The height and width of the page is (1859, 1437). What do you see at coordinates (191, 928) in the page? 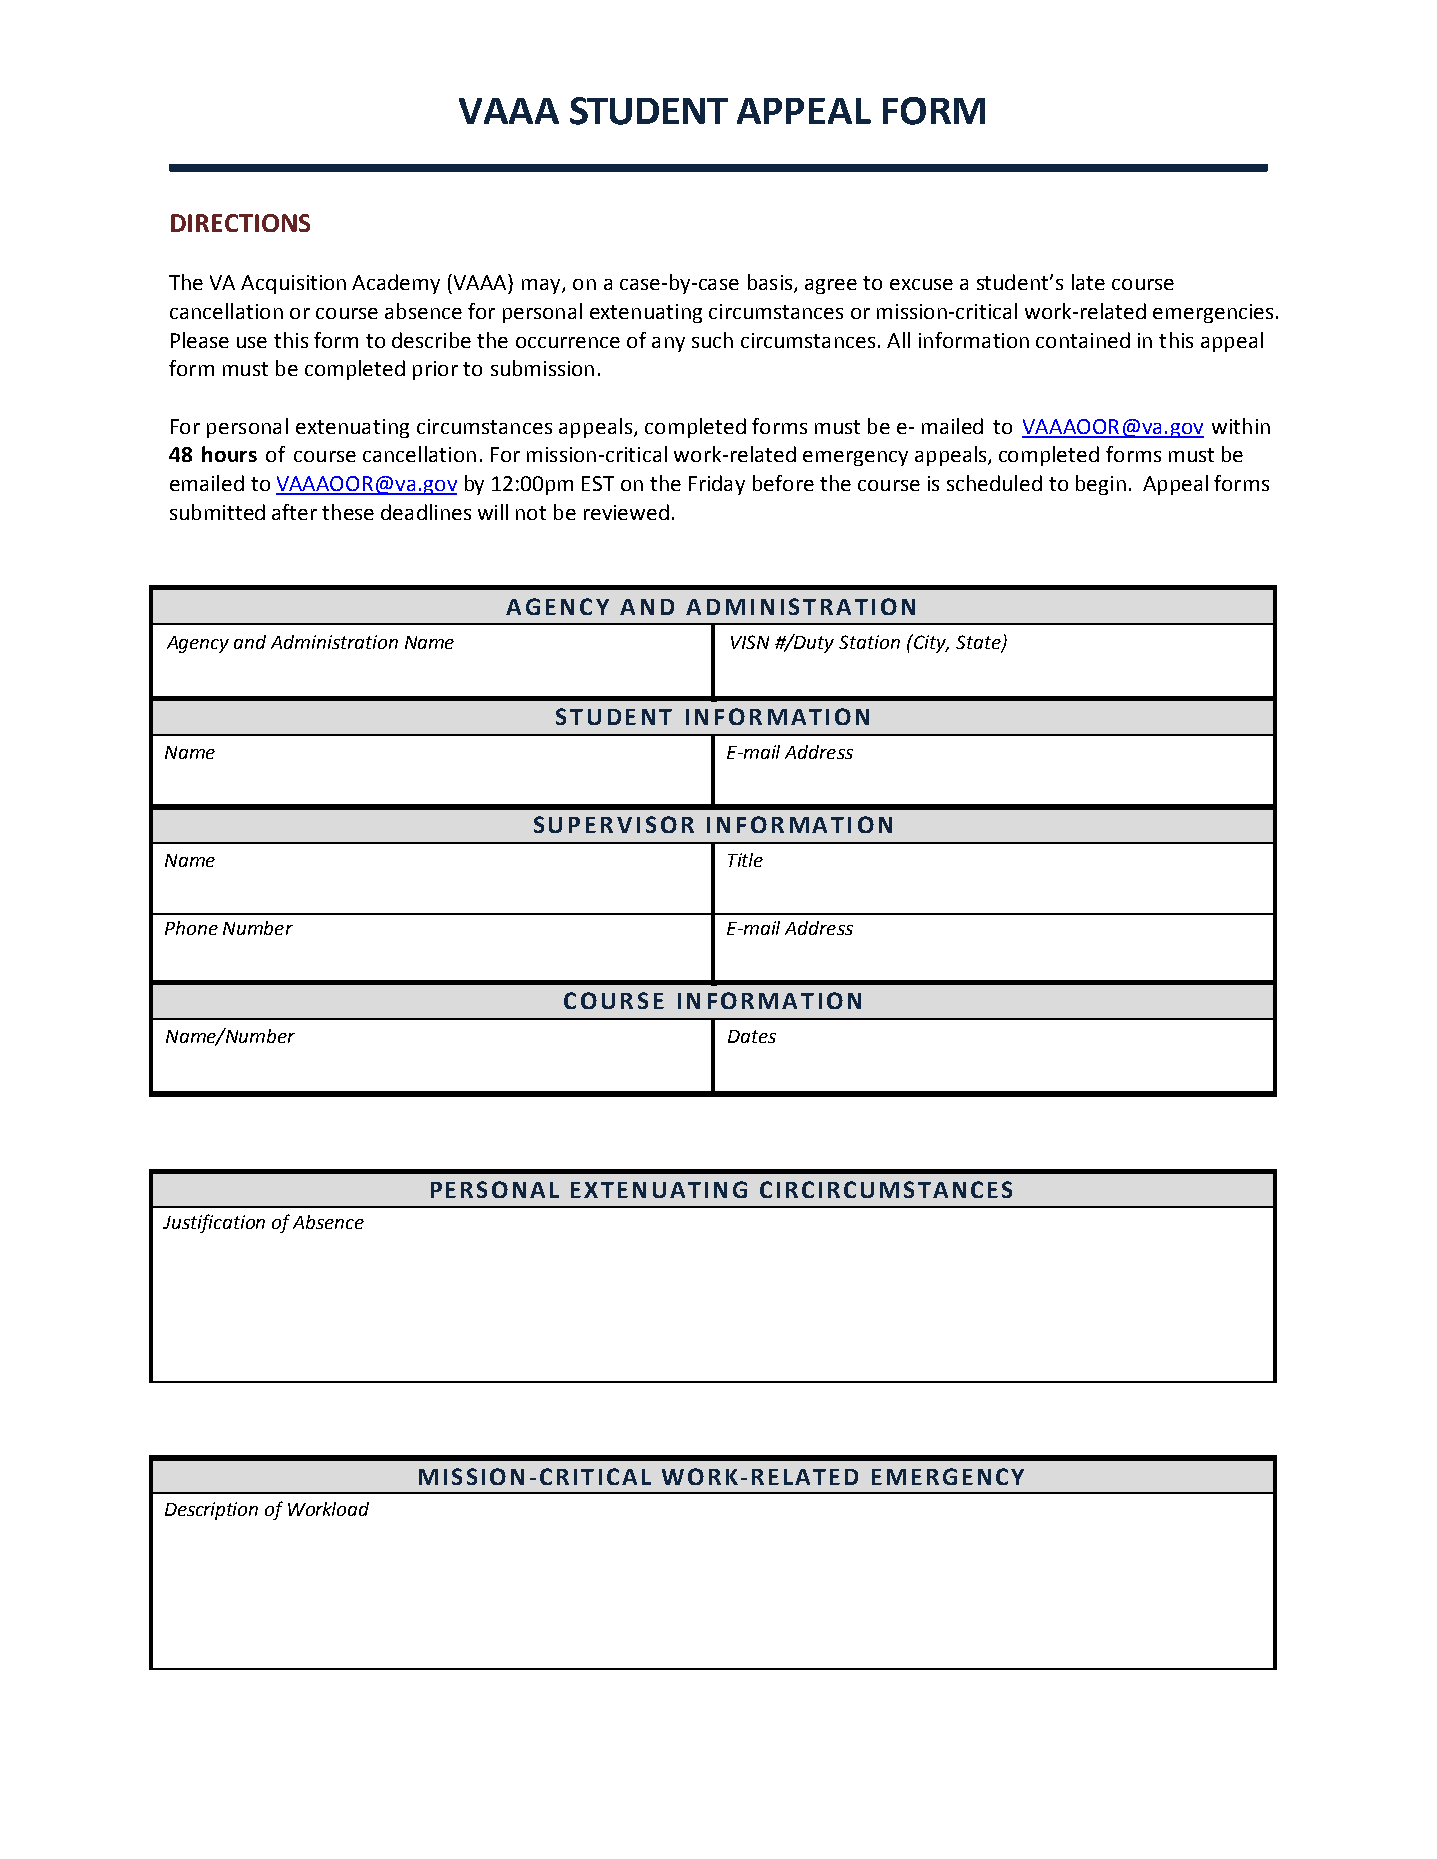
I see `Phone` at bounding box center [191, 928].
